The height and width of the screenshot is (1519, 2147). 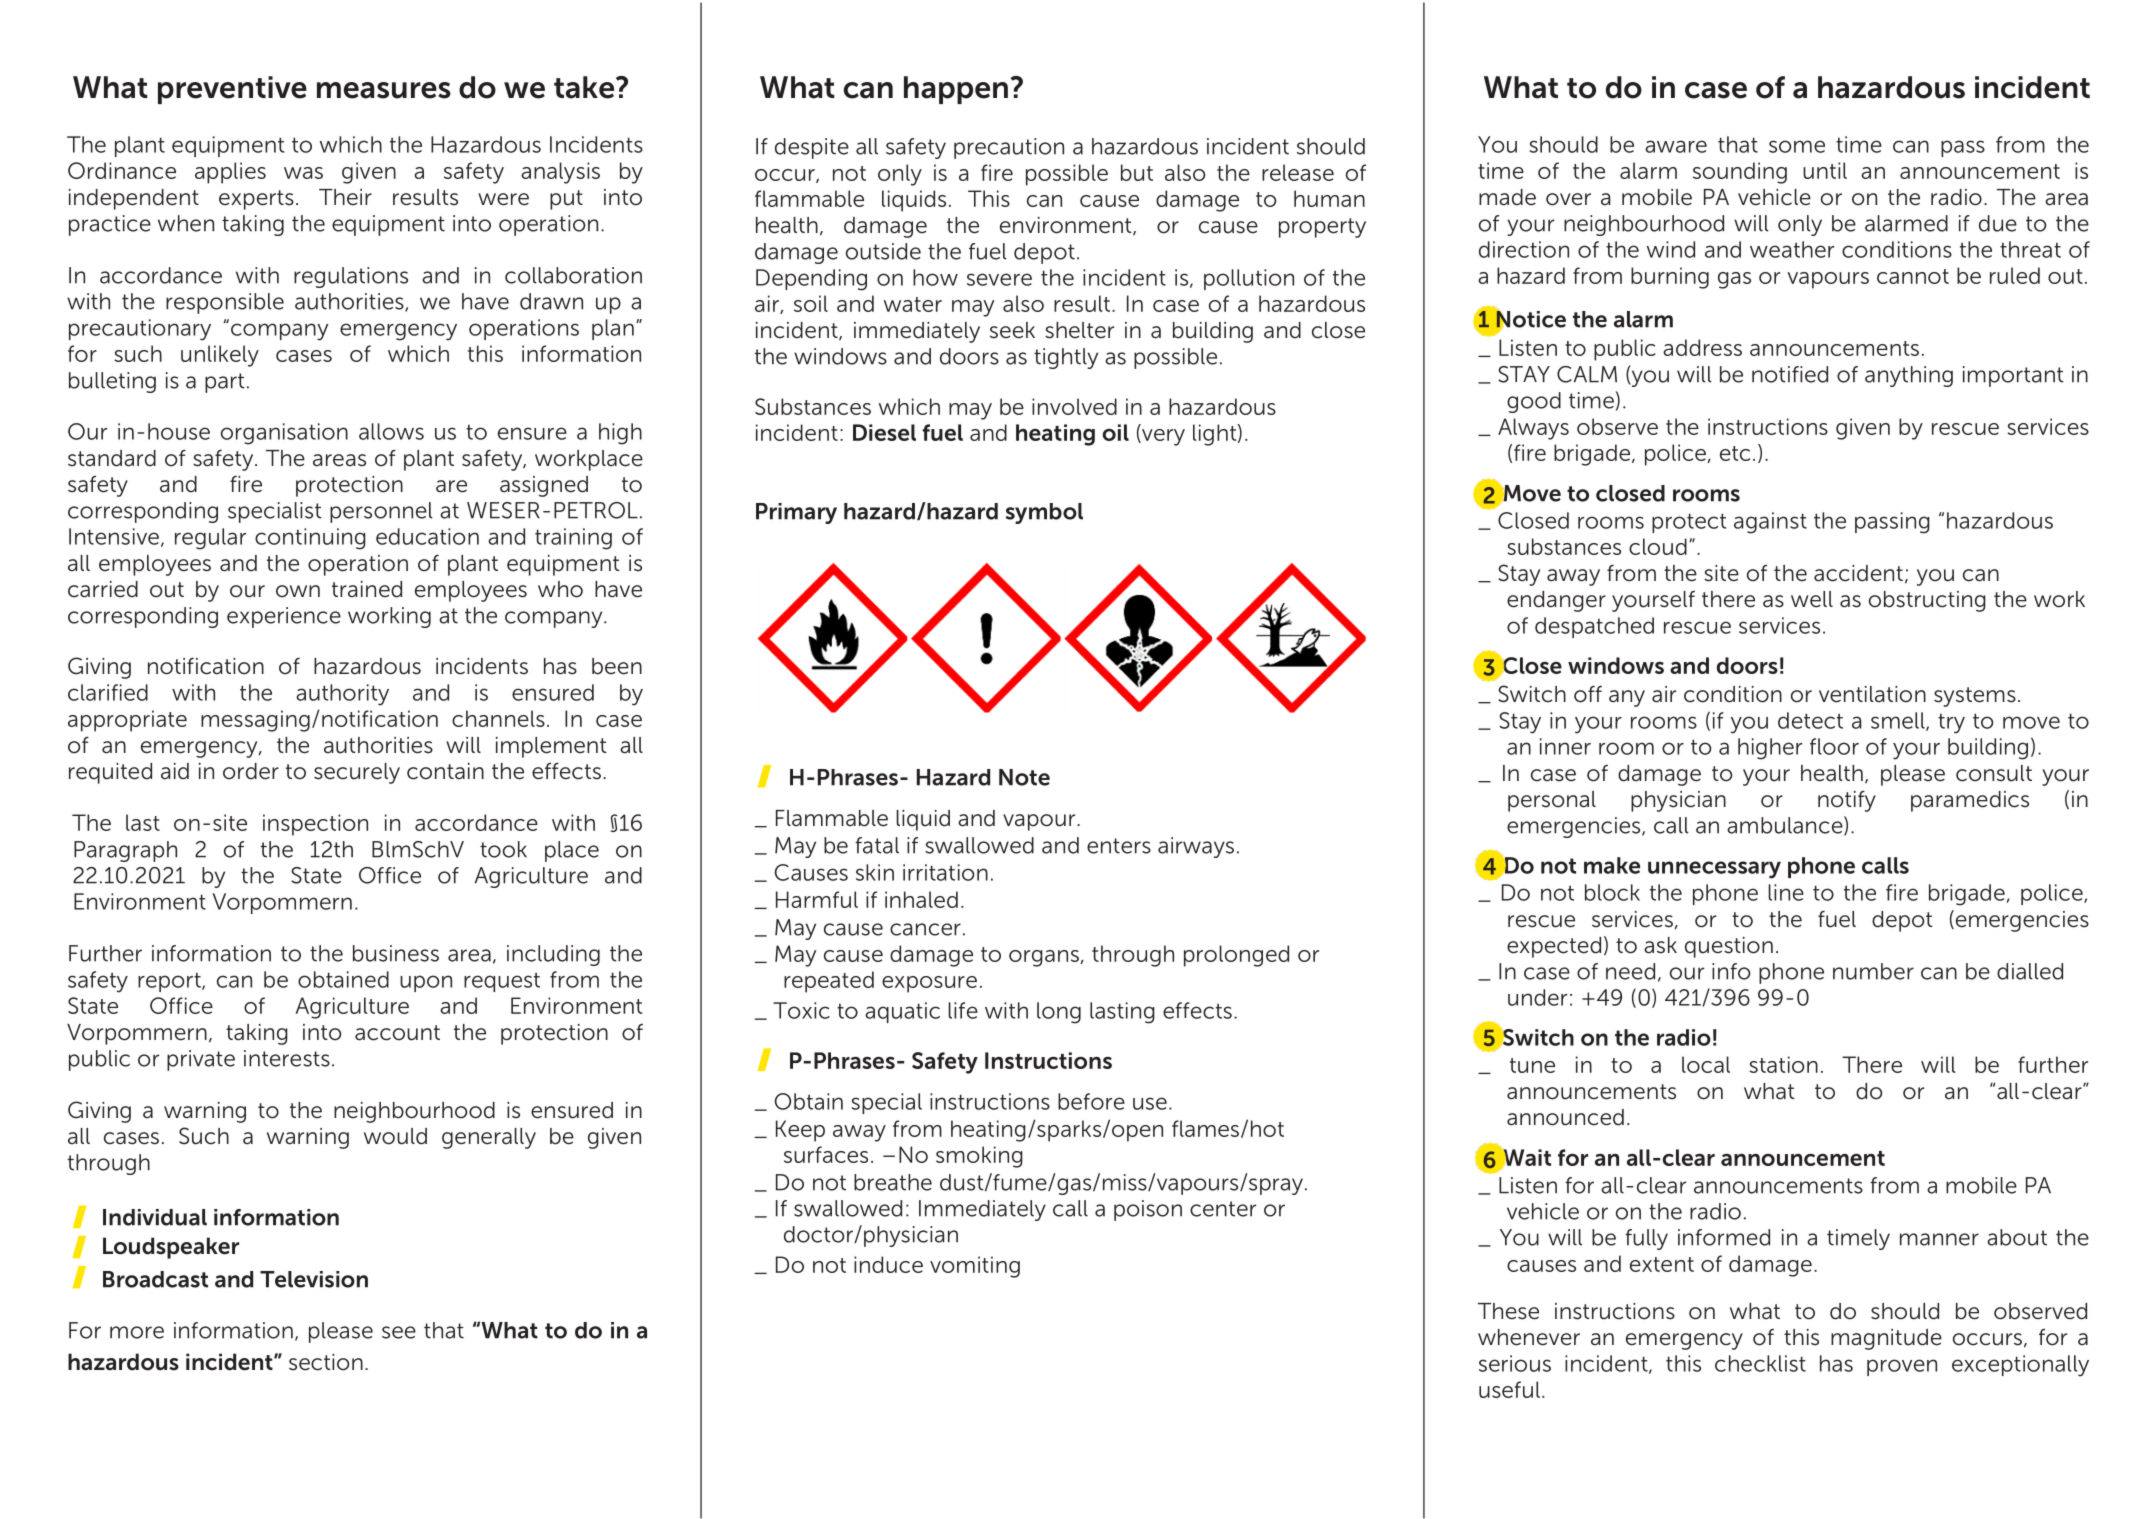 I want to click on but, so click(x=1137, y=172).
